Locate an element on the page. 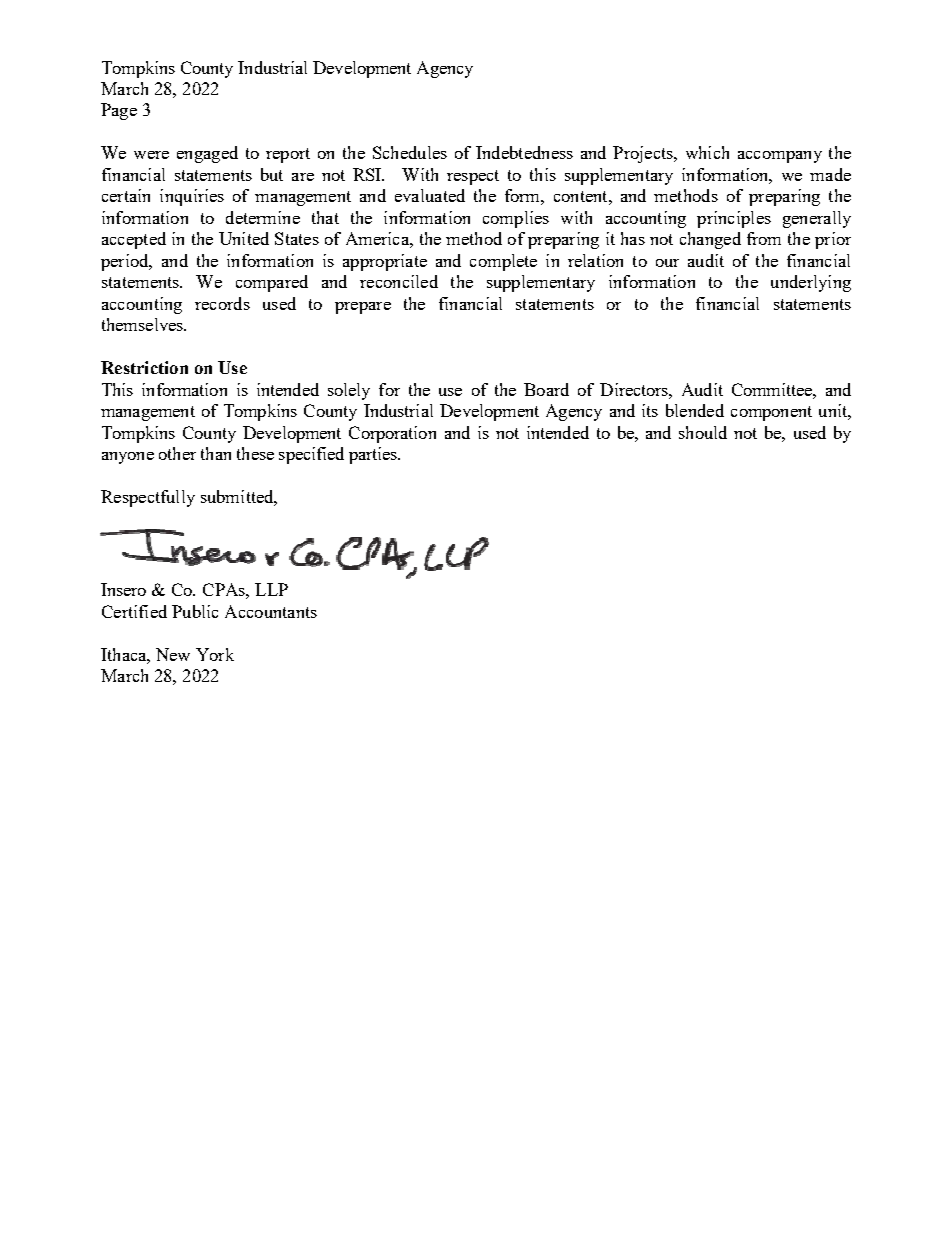  from is located at coordinates (764, 238).
